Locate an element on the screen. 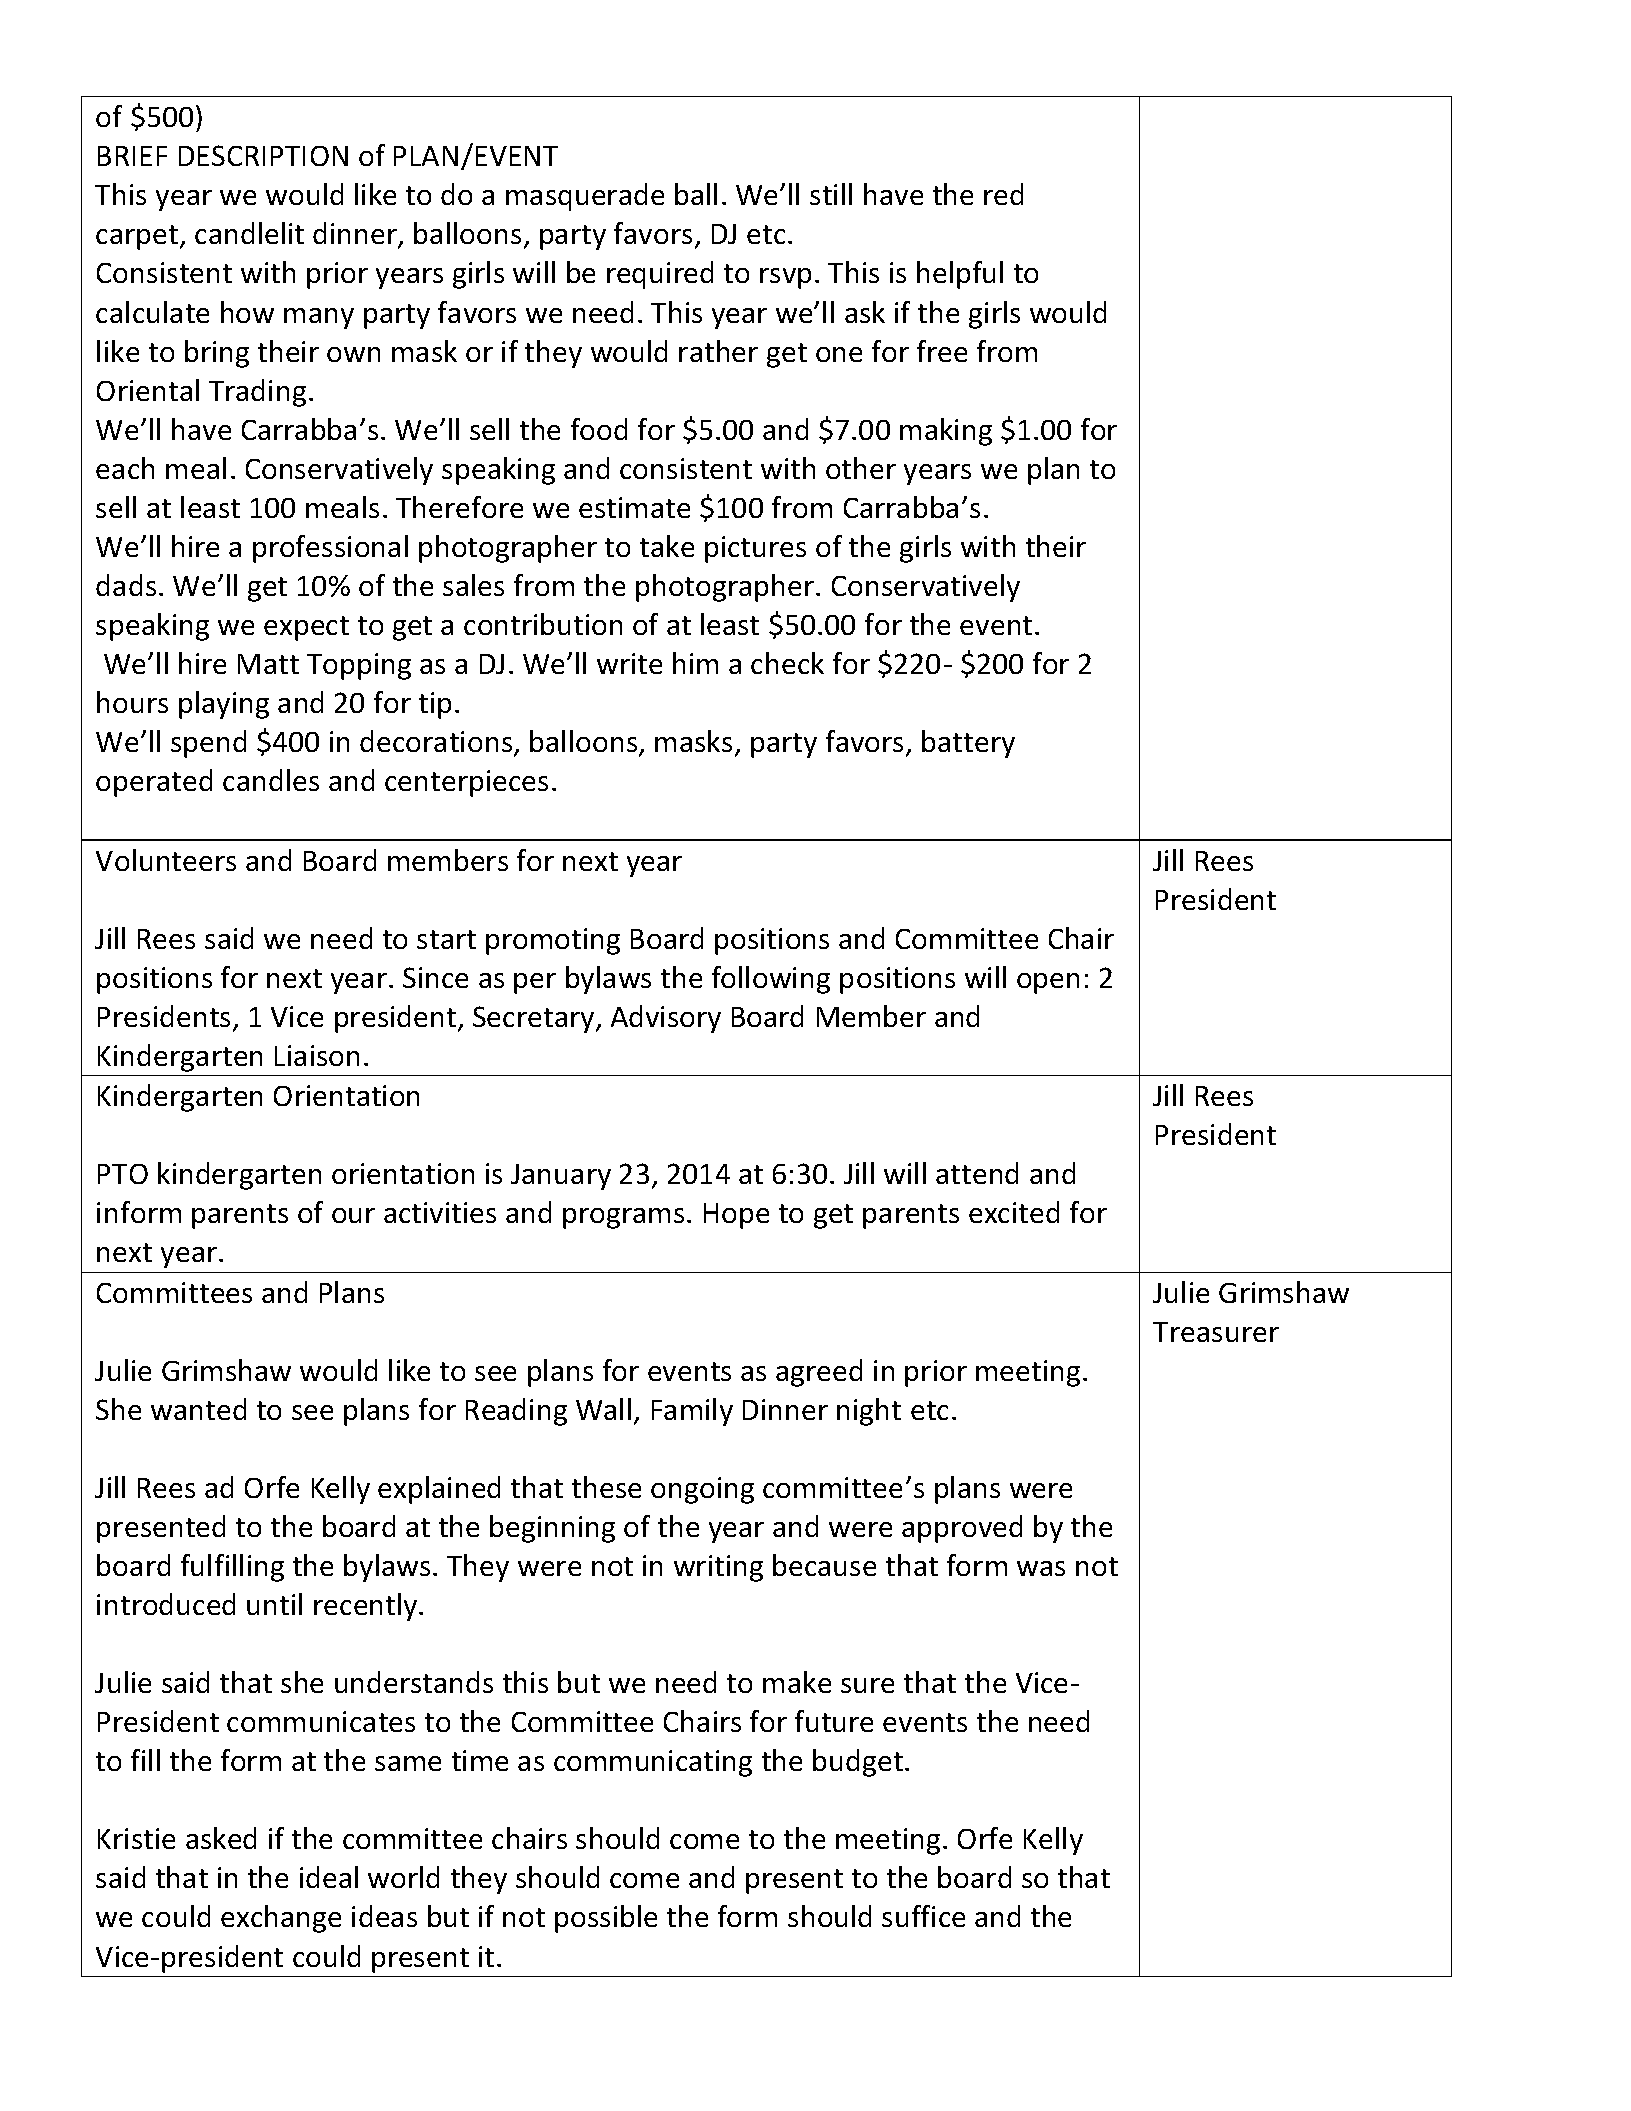 The image size is (1631, 2111). masquerade is located at coordinates (585, 197).
